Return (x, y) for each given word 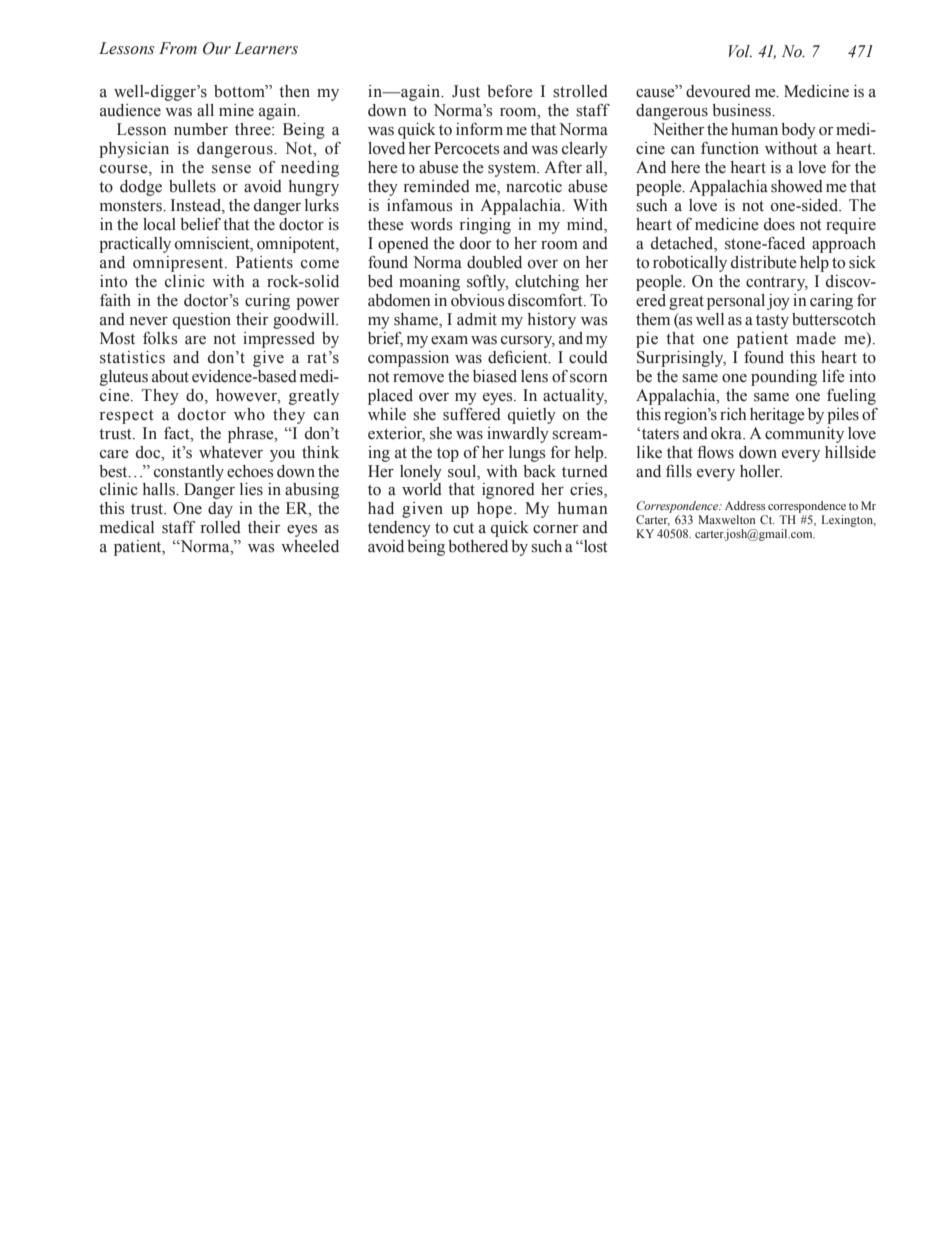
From (178, 48)
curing (267, 302)
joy (778, 302)
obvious (477, 300)
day (220, 510)
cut (463, 528)
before (510, 91)
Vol (740, 51)
